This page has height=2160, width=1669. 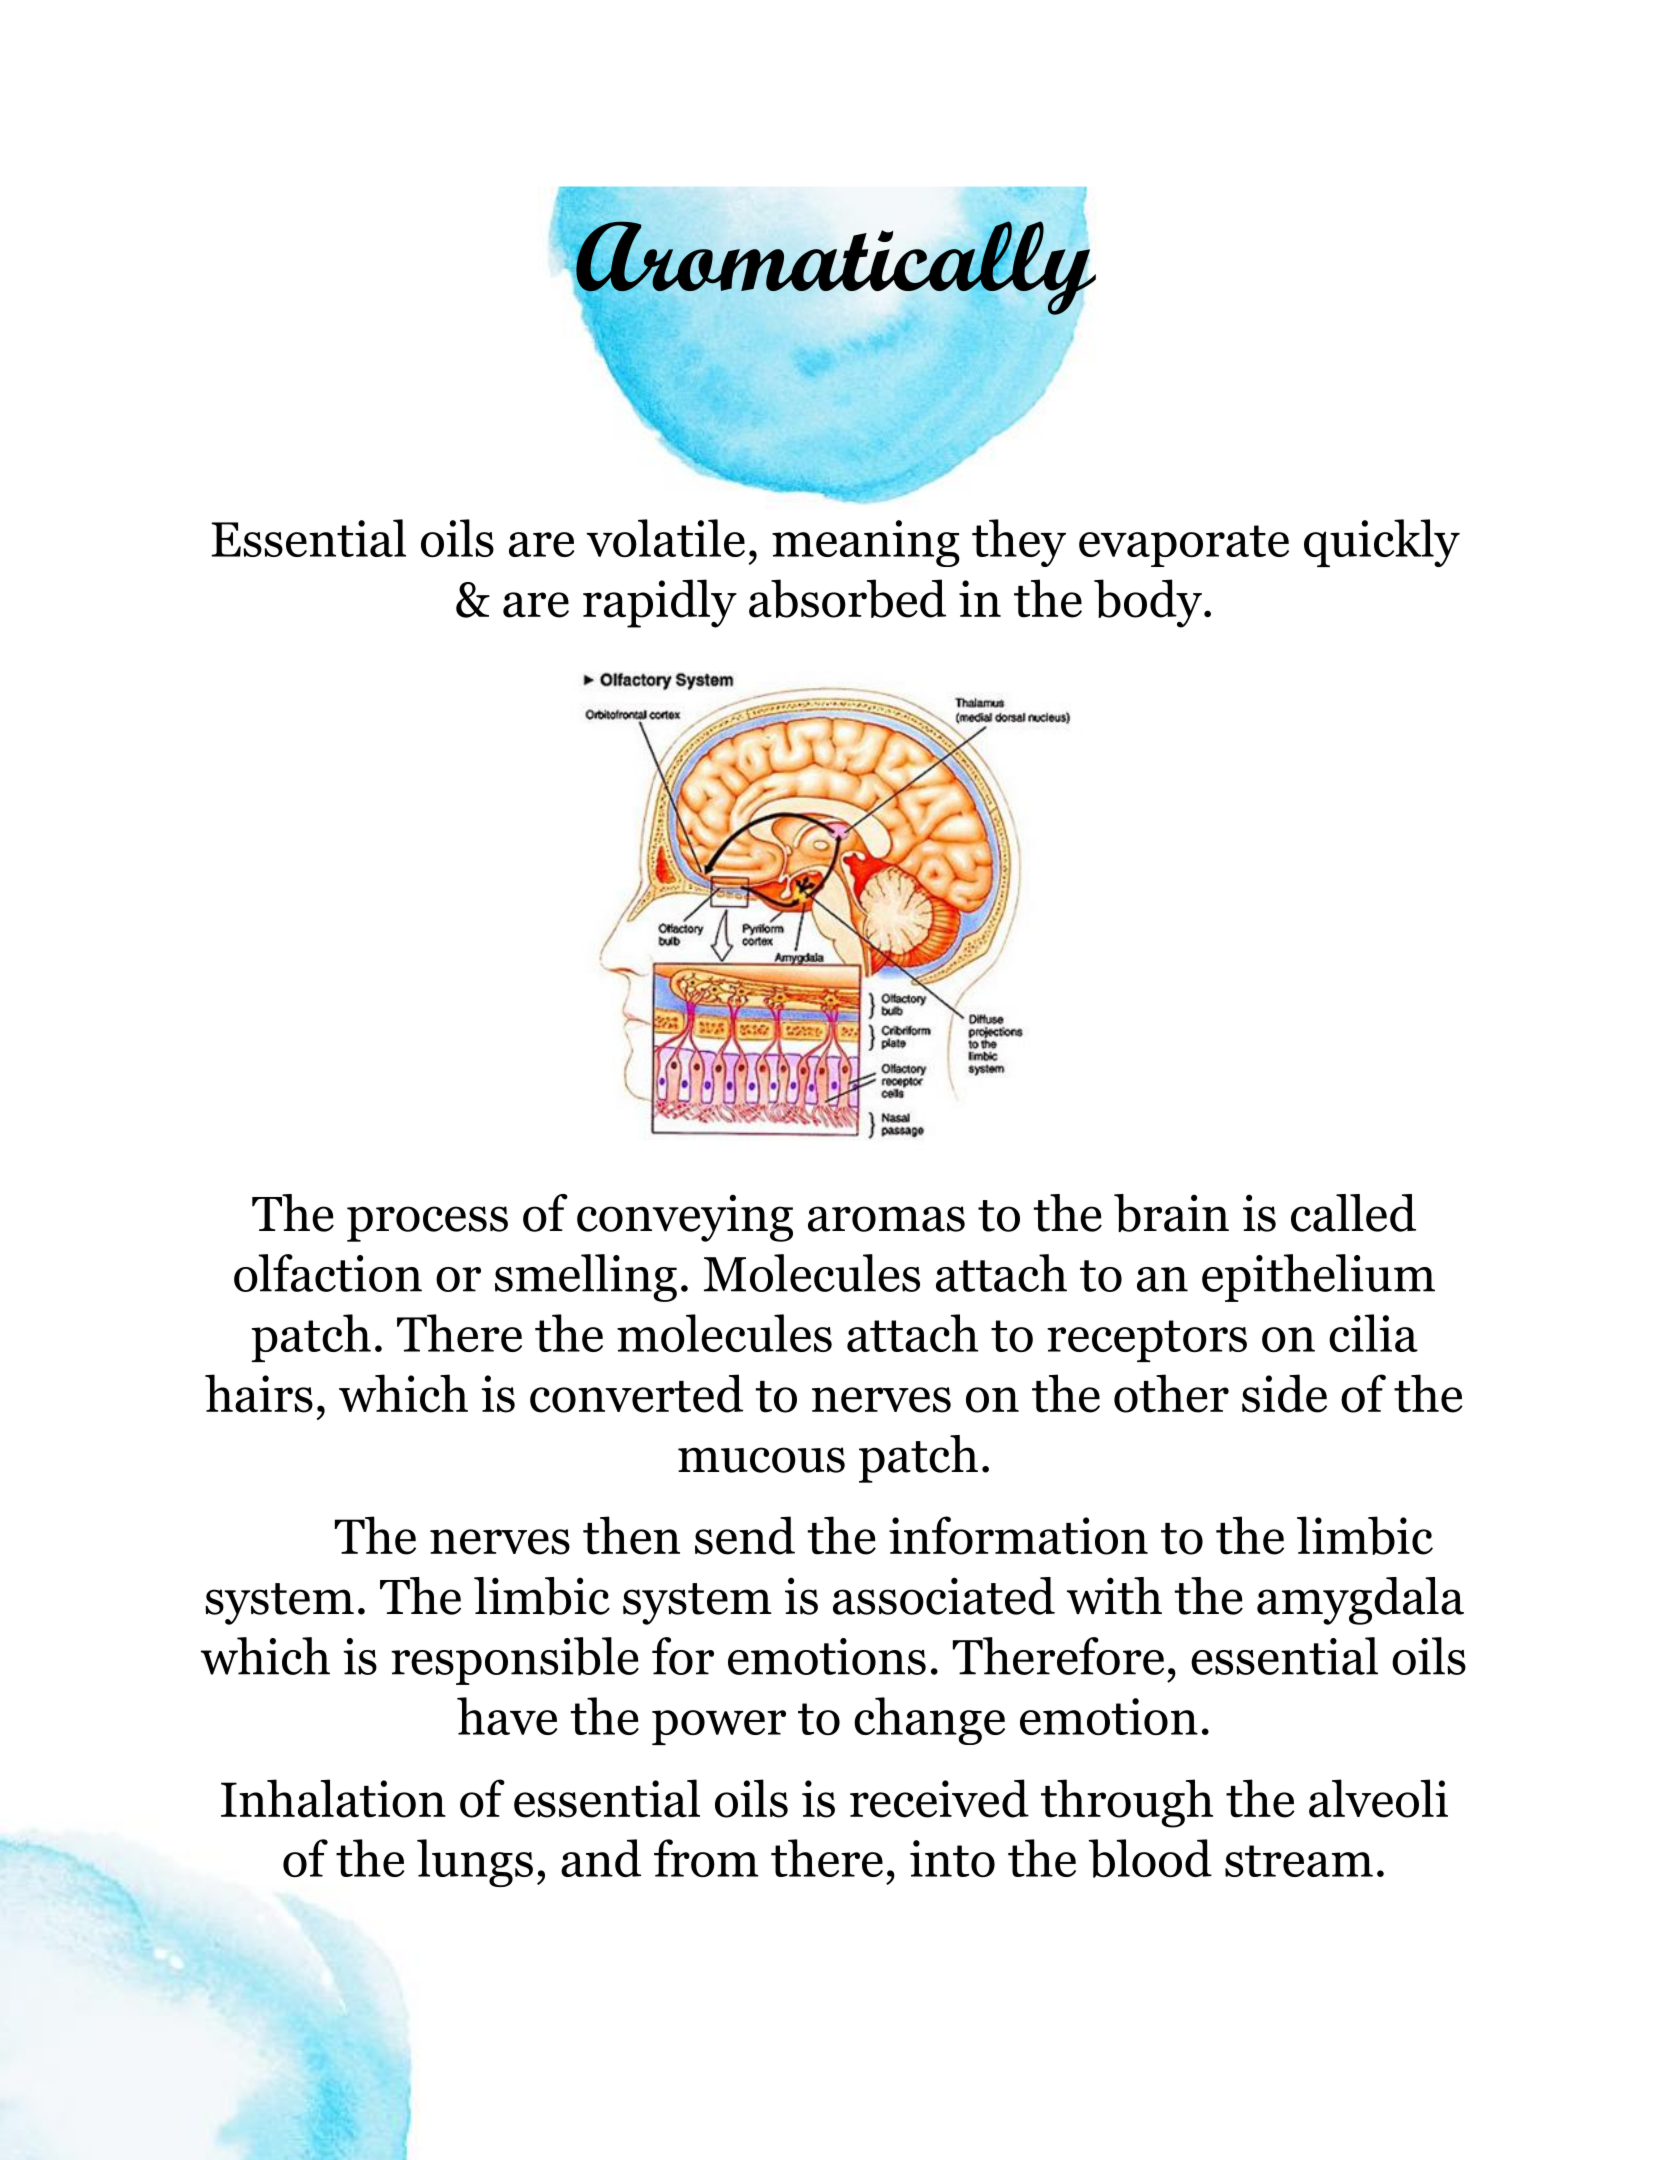 I want to click on mucous, so click(x=761, y=1460).
